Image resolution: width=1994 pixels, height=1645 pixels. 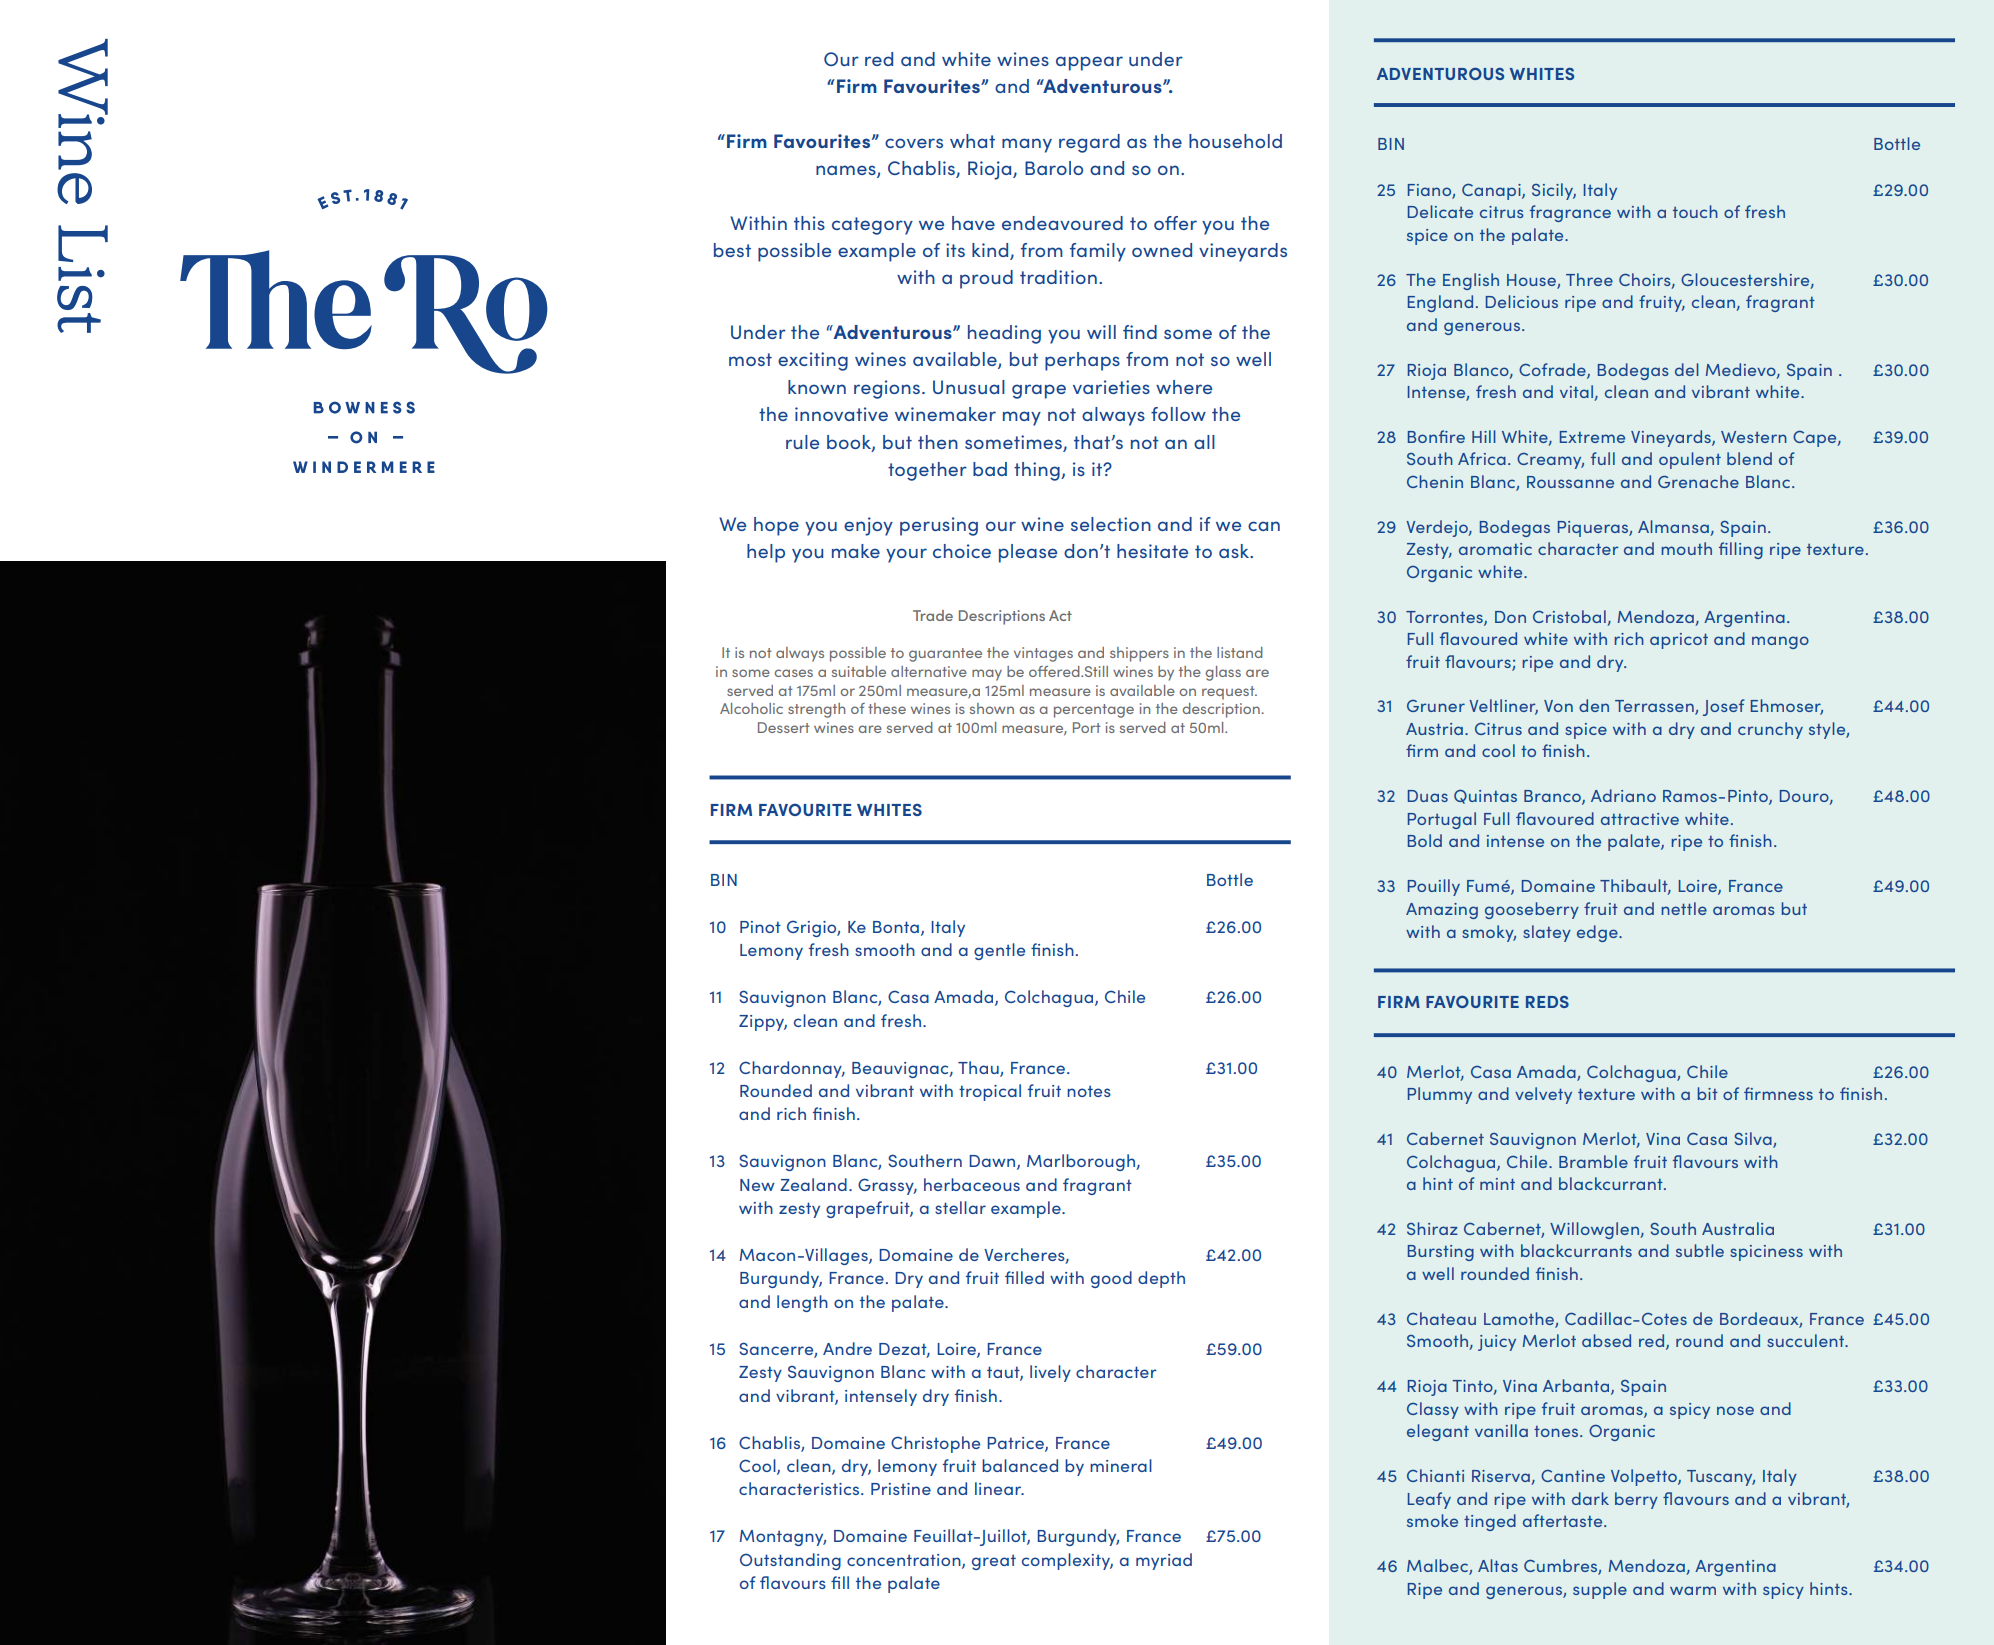 I want to click on mouth, so click(x=1687, y=548).
